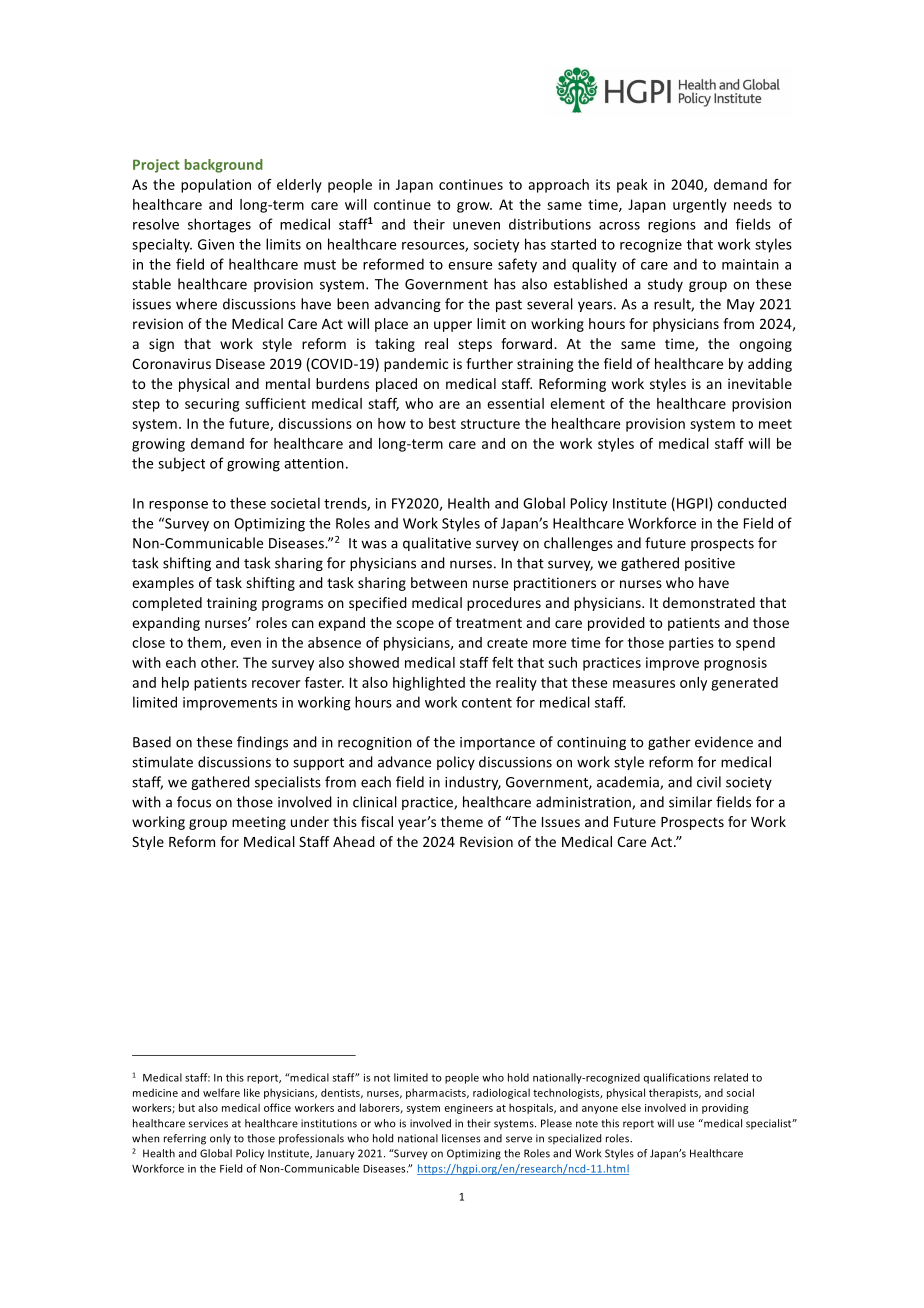 The height and width of the document is (1308, 924). I want to click on ensure, so click(470, 266).
